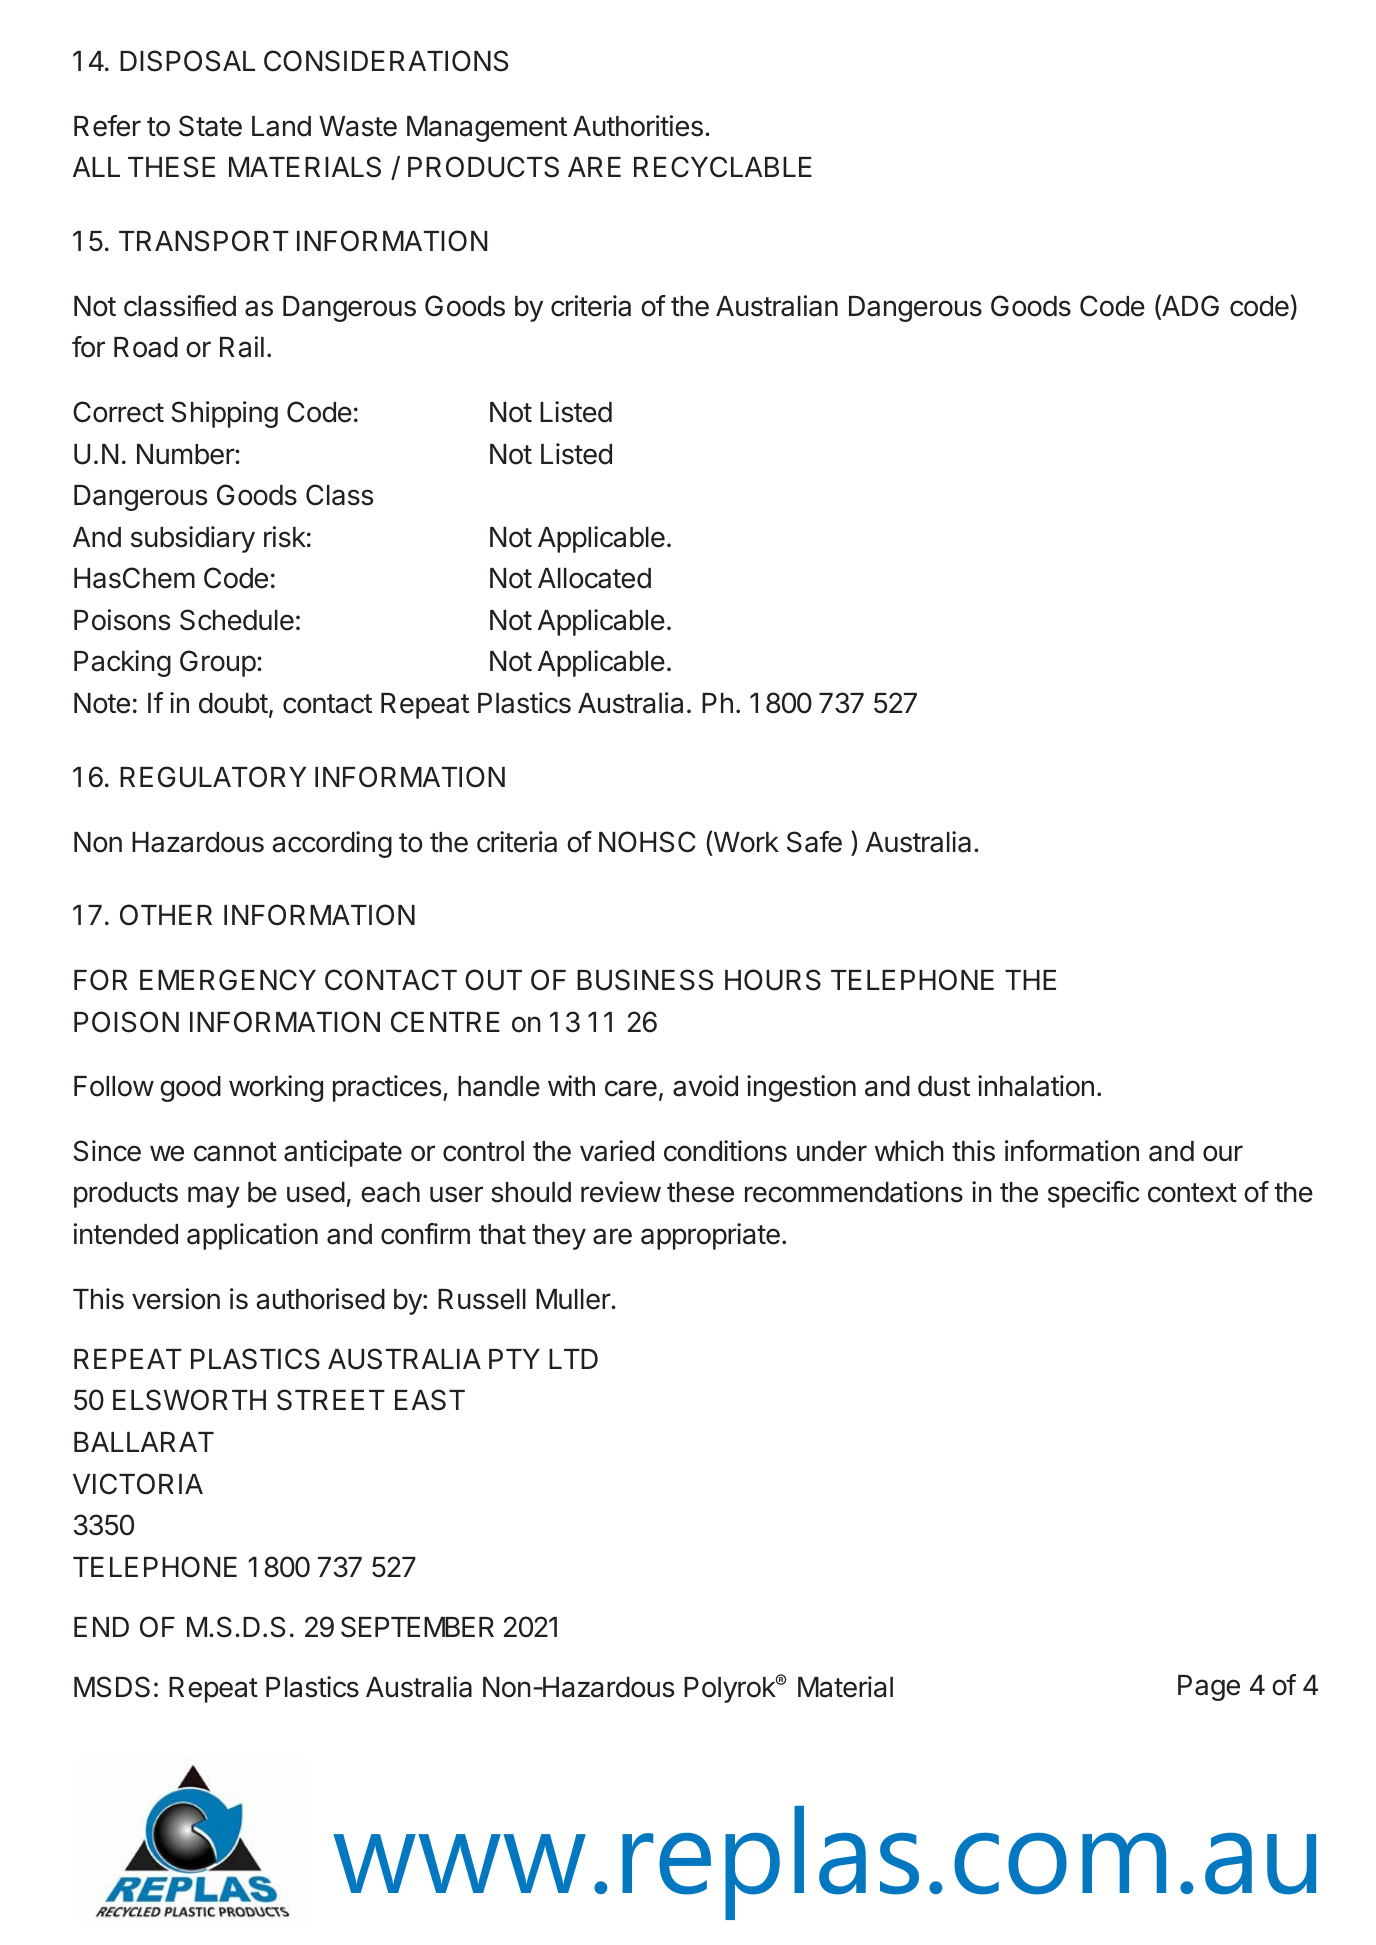 The image size is (1376, 1945). Describe the element at coordinates (638, 126) in the screenshot. I see `Authorities` at that location.
